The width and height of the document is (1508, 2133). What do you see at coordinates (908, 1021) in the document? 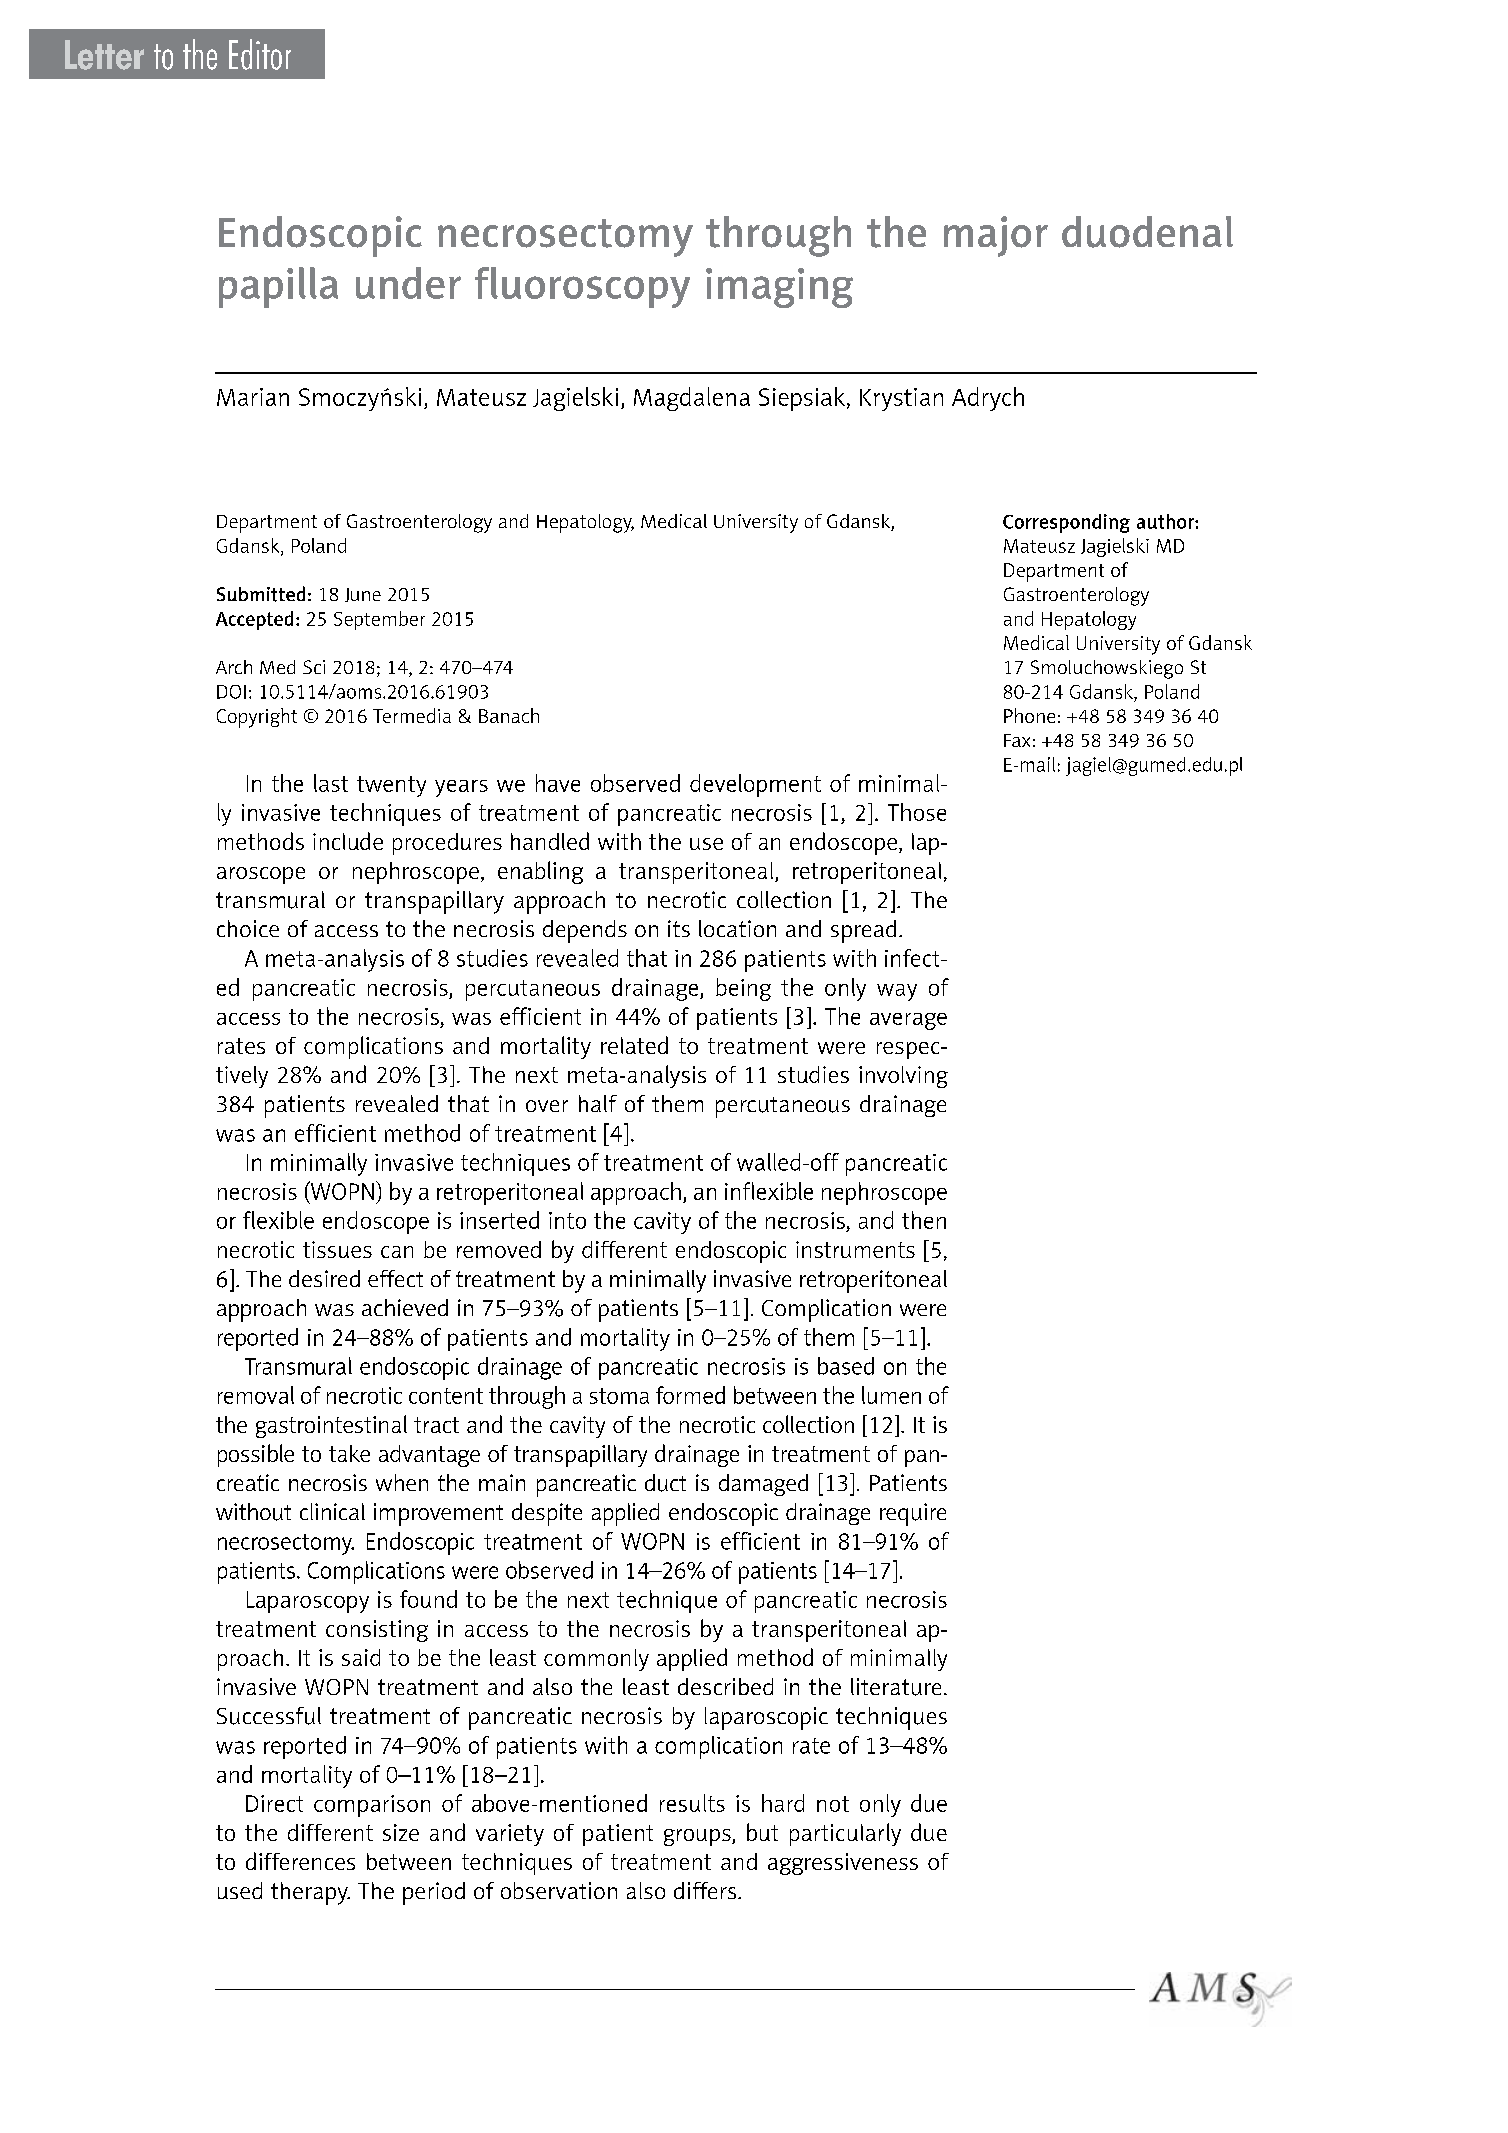
I see `average` at bounding box center [908, 1021].
